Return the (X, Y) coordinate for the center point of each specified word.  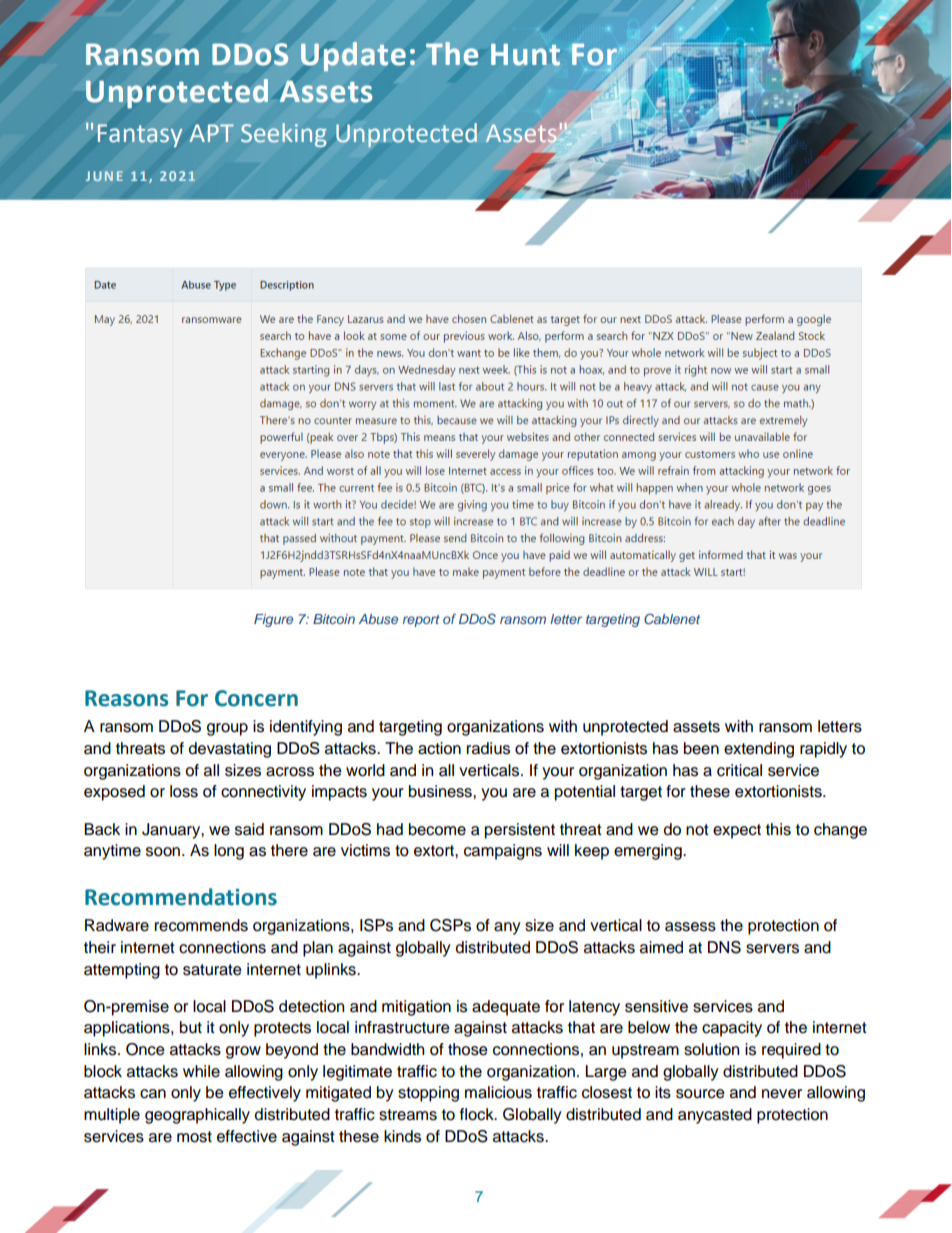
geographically (197, 1116)
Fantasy (140, 135)
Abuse (378, 619)
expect (737, 831)
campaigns (503, 852)
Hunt (525, 55)
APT (212, 133)
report (421, 621)
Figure (273, 620)
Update (353, 56)
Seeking (284, 135)
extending (759, 750)
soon (164, 852)
